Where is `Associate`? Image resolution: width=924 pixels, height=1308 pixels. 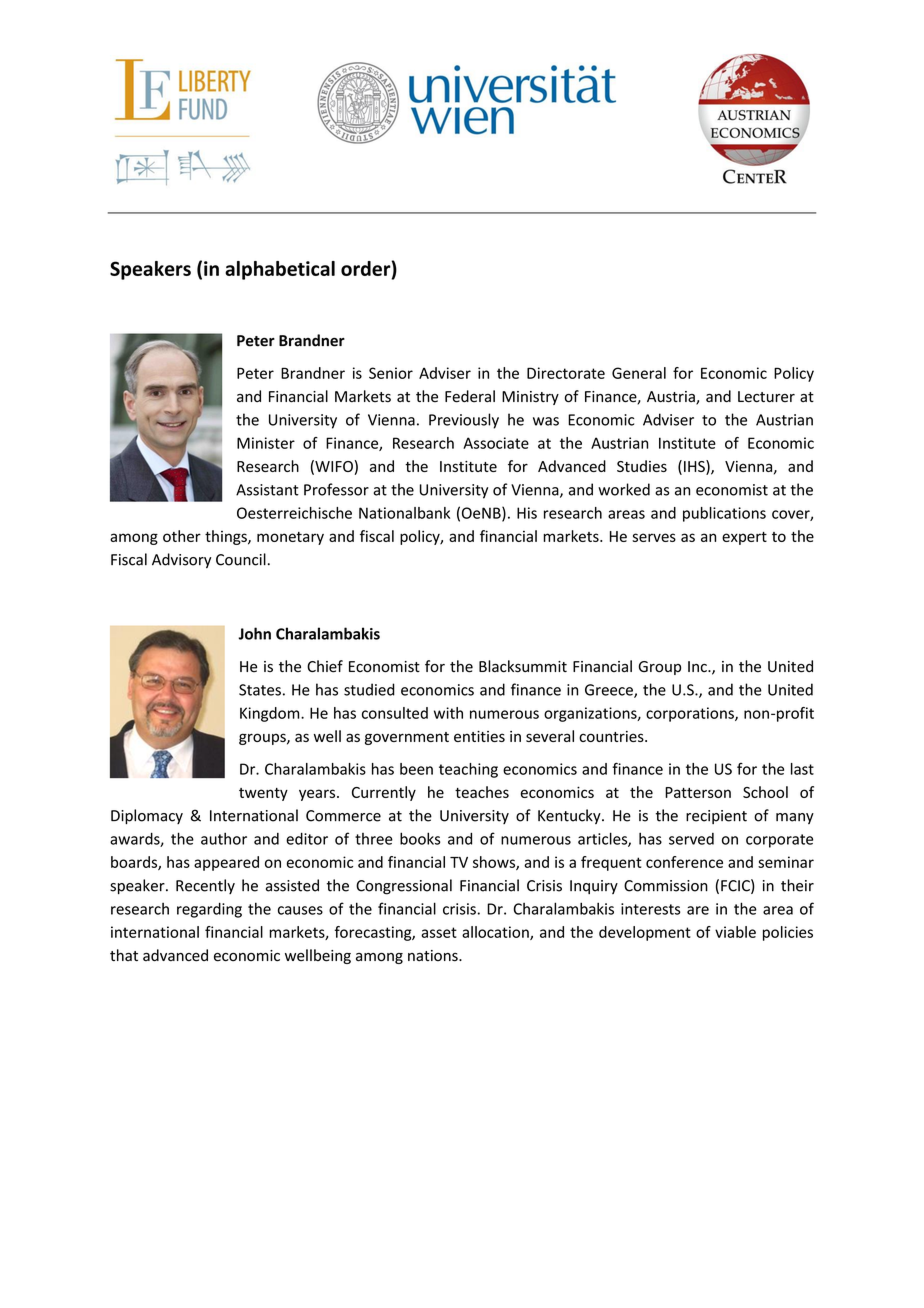 Associate is located at coordinates (496, 443).
